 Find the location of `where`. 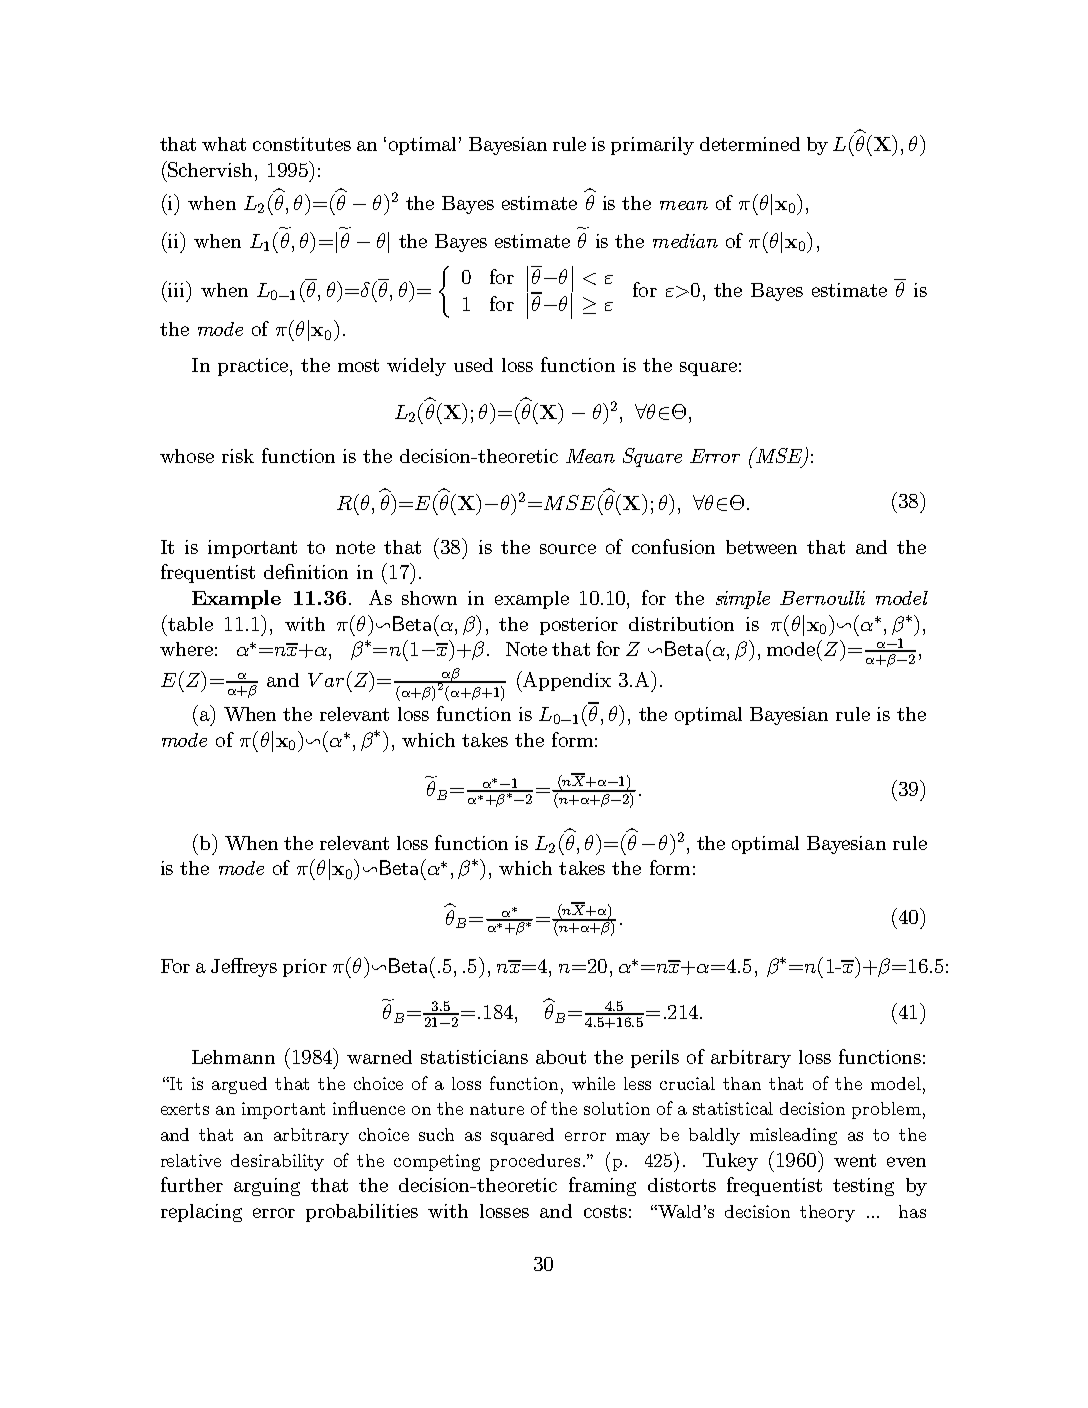

where is located at coordinates (186, 649).
